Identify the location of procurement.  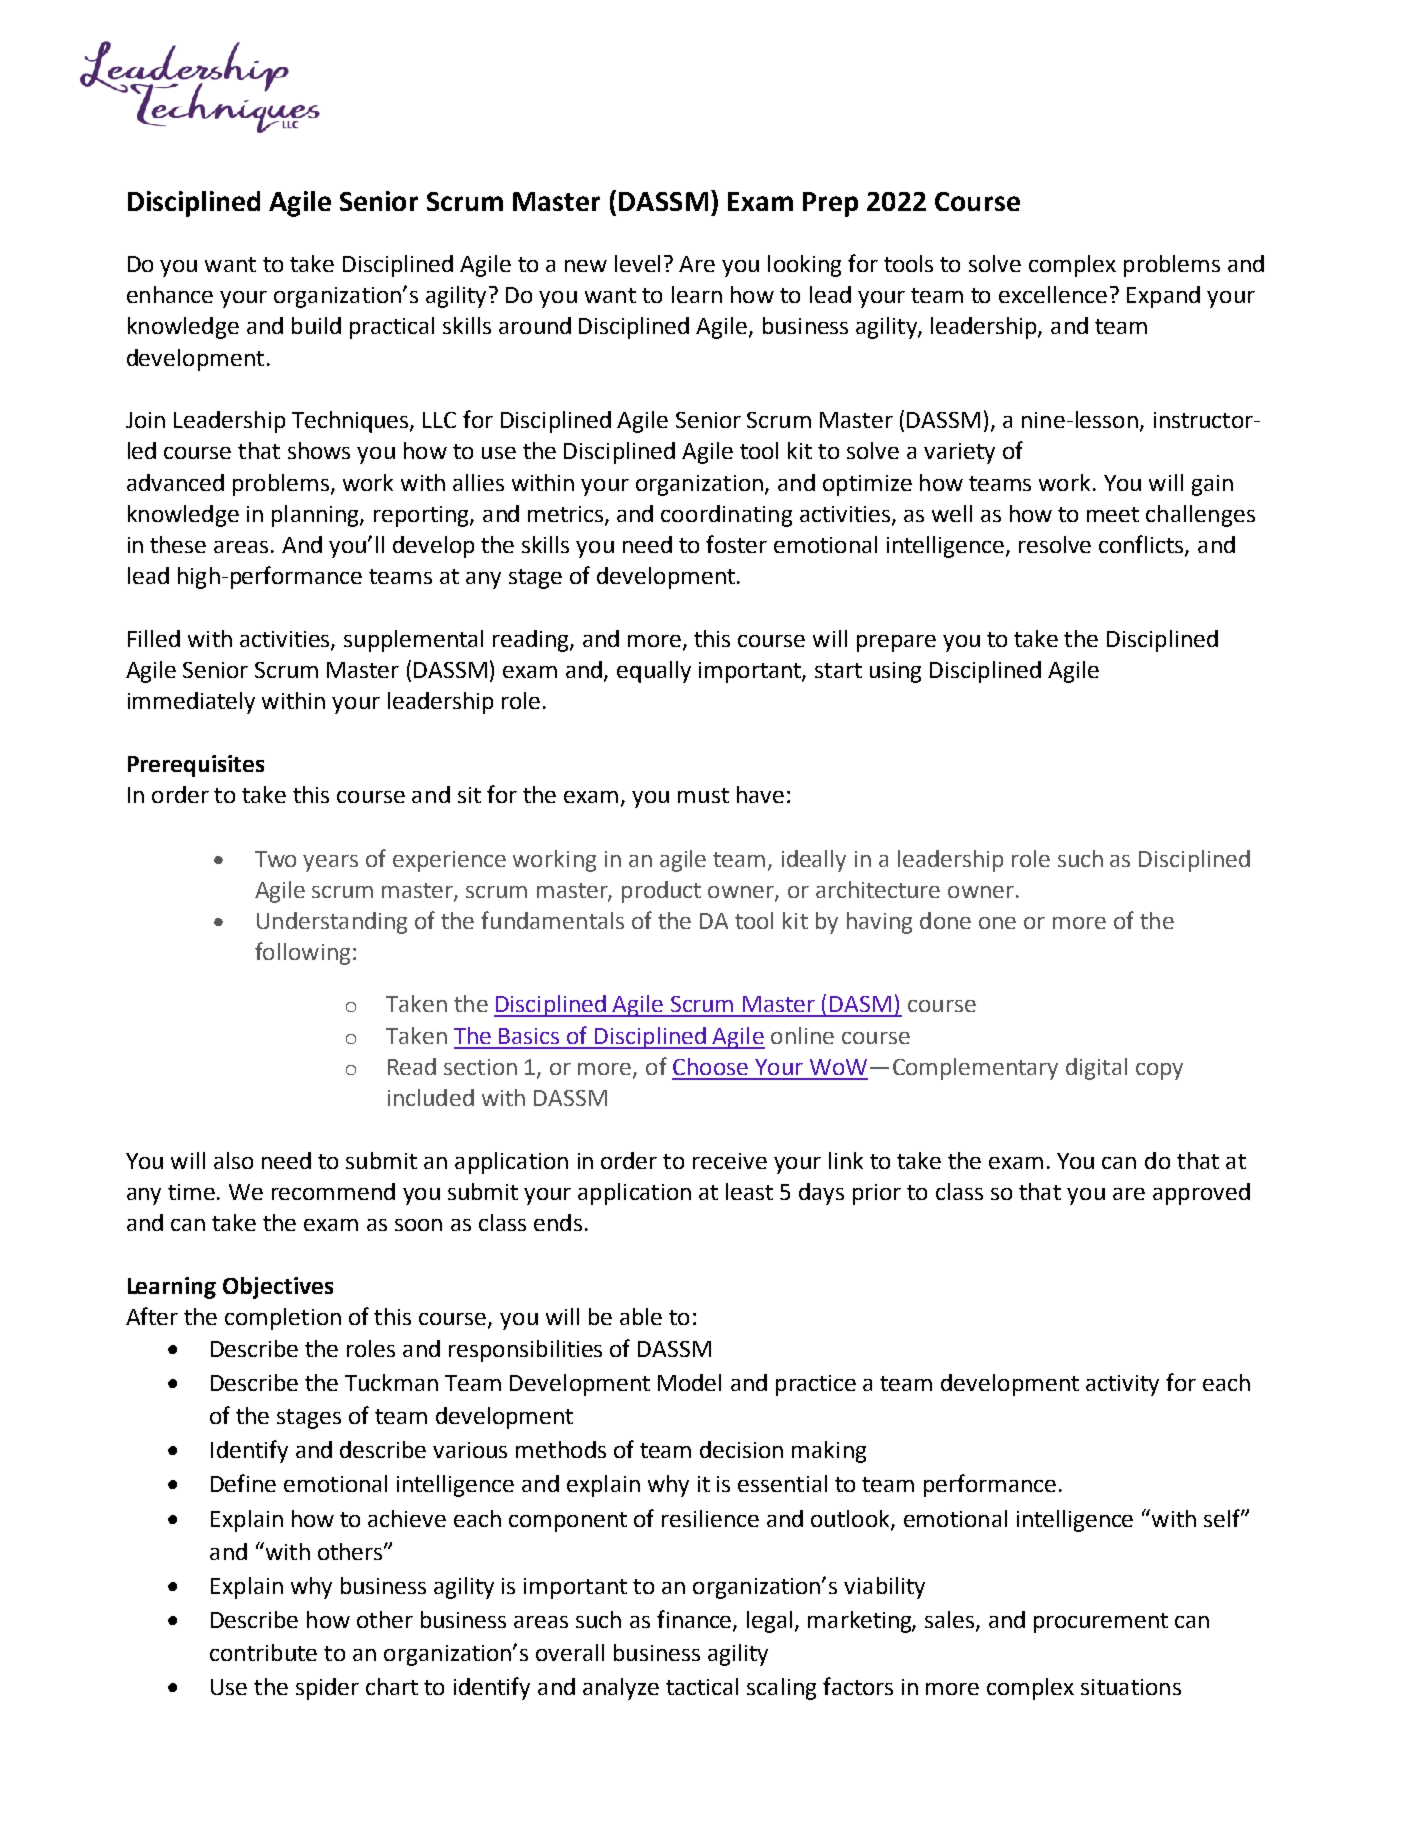
(1101, 1623).
